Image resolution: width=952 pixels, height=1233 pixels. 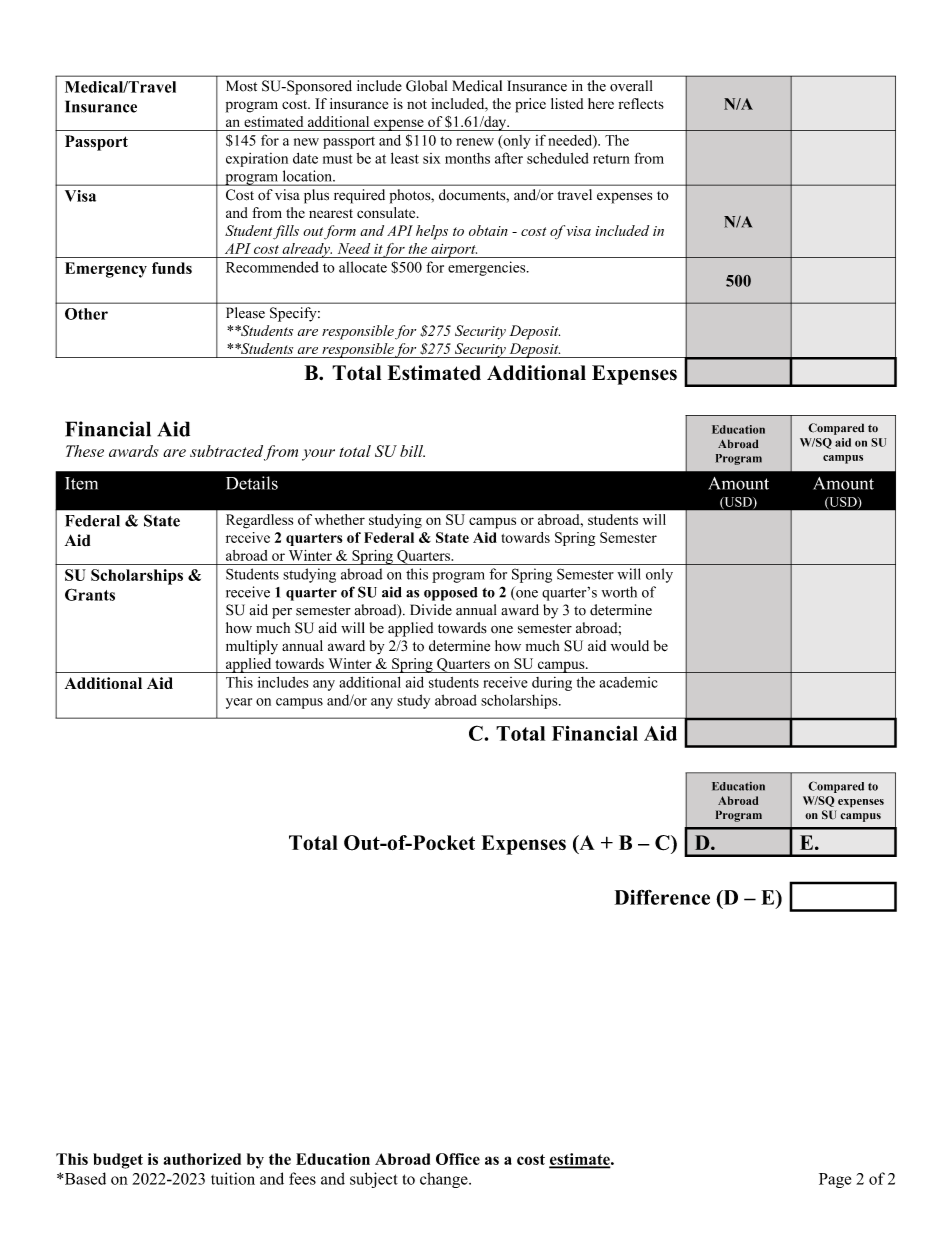 I want to click on multiply, so click(x=252, y=647).
